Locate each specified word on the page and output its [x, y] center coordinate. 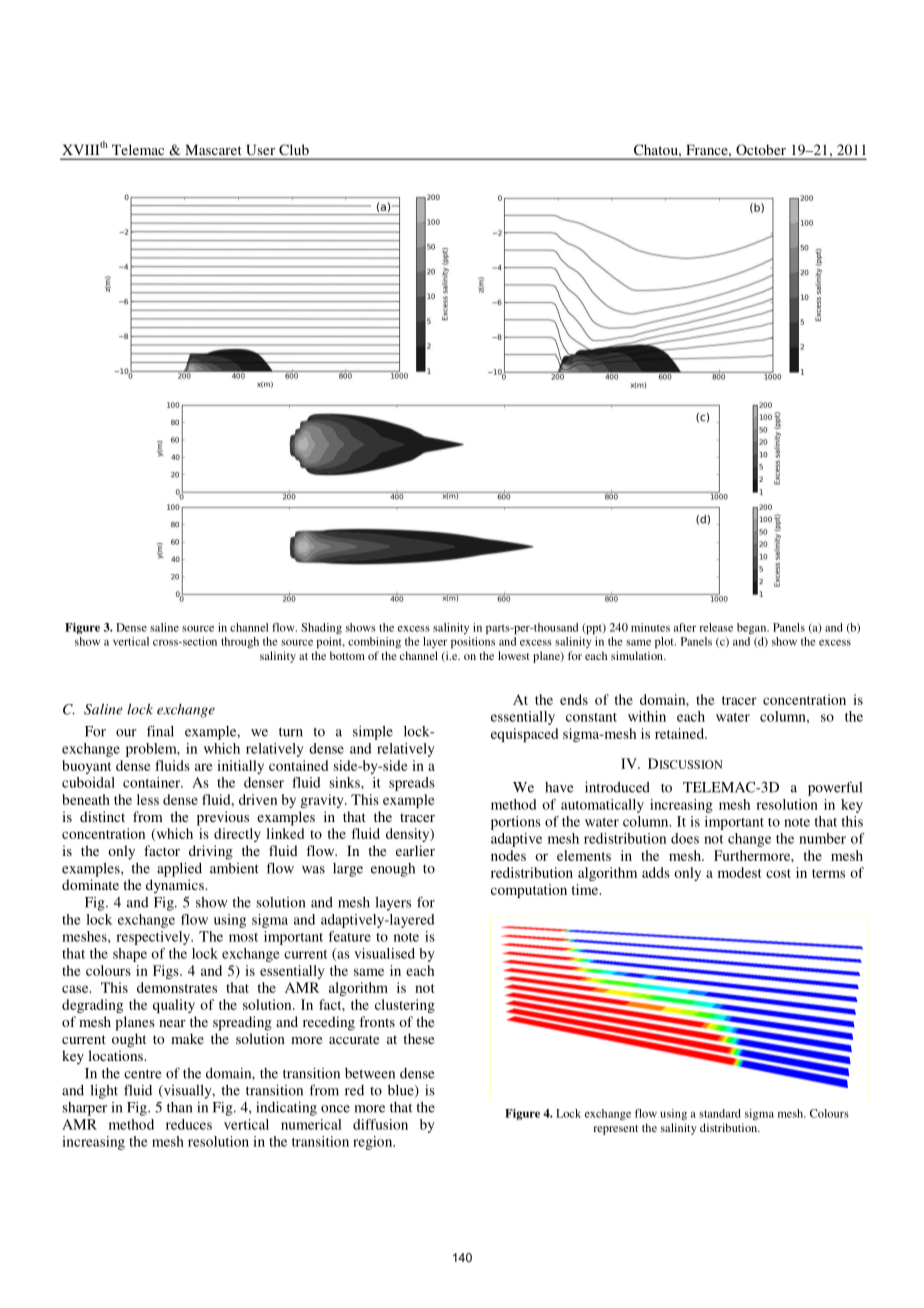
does [685, 838]
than [179, 1107]
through [240, 642]
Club [294, 149]
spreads [412, 784]
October [761, 149]
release [716, 627]
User [261, 150]
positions [473, 643]
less [148, 799]
